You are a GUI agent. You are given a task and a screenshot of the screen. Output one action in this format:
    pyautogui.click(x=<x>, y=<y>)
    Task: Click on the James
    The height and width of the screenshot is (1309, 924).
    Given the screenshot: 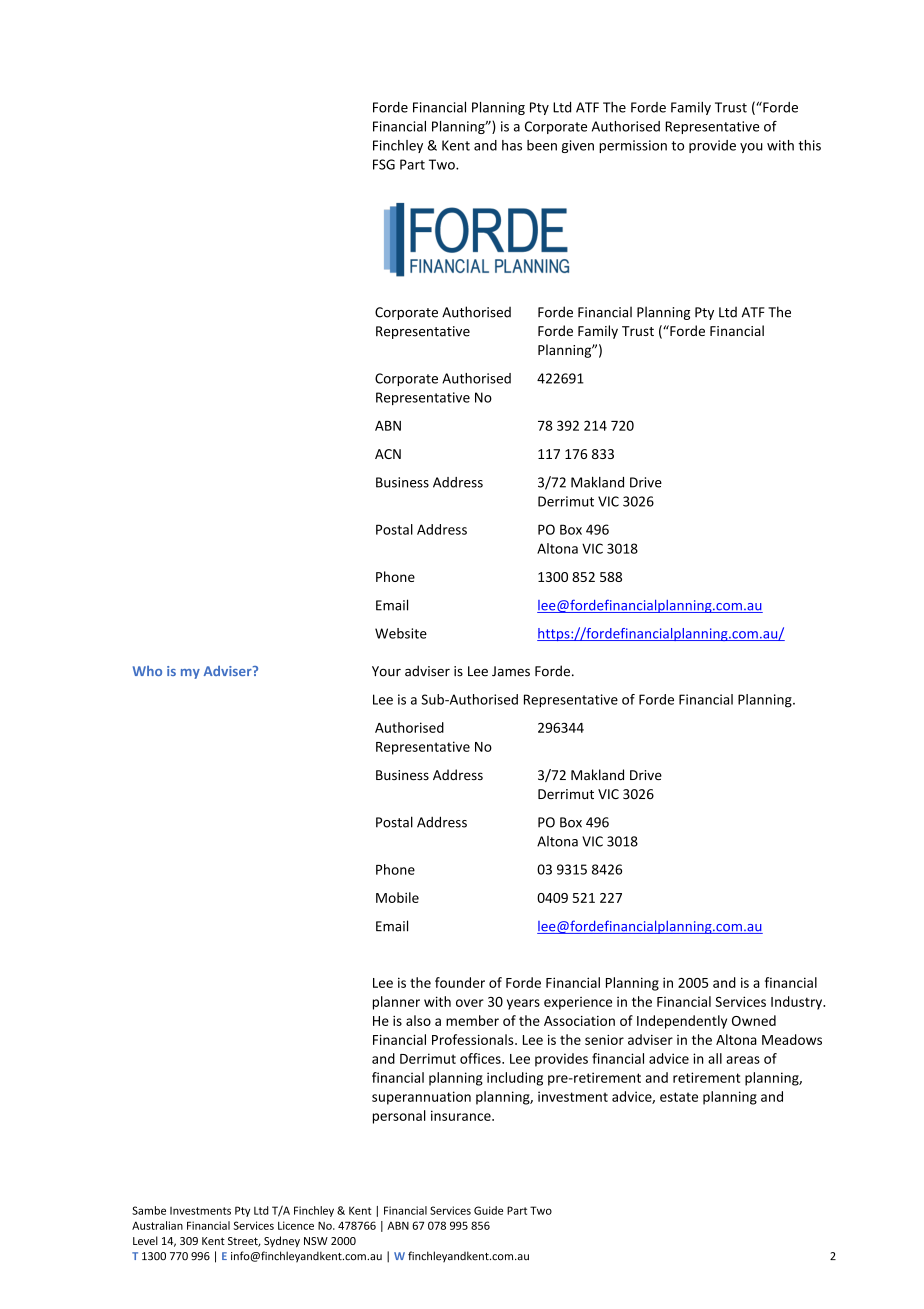 What is the action you would take?
    pyautogui.click(x=511, y=671)
